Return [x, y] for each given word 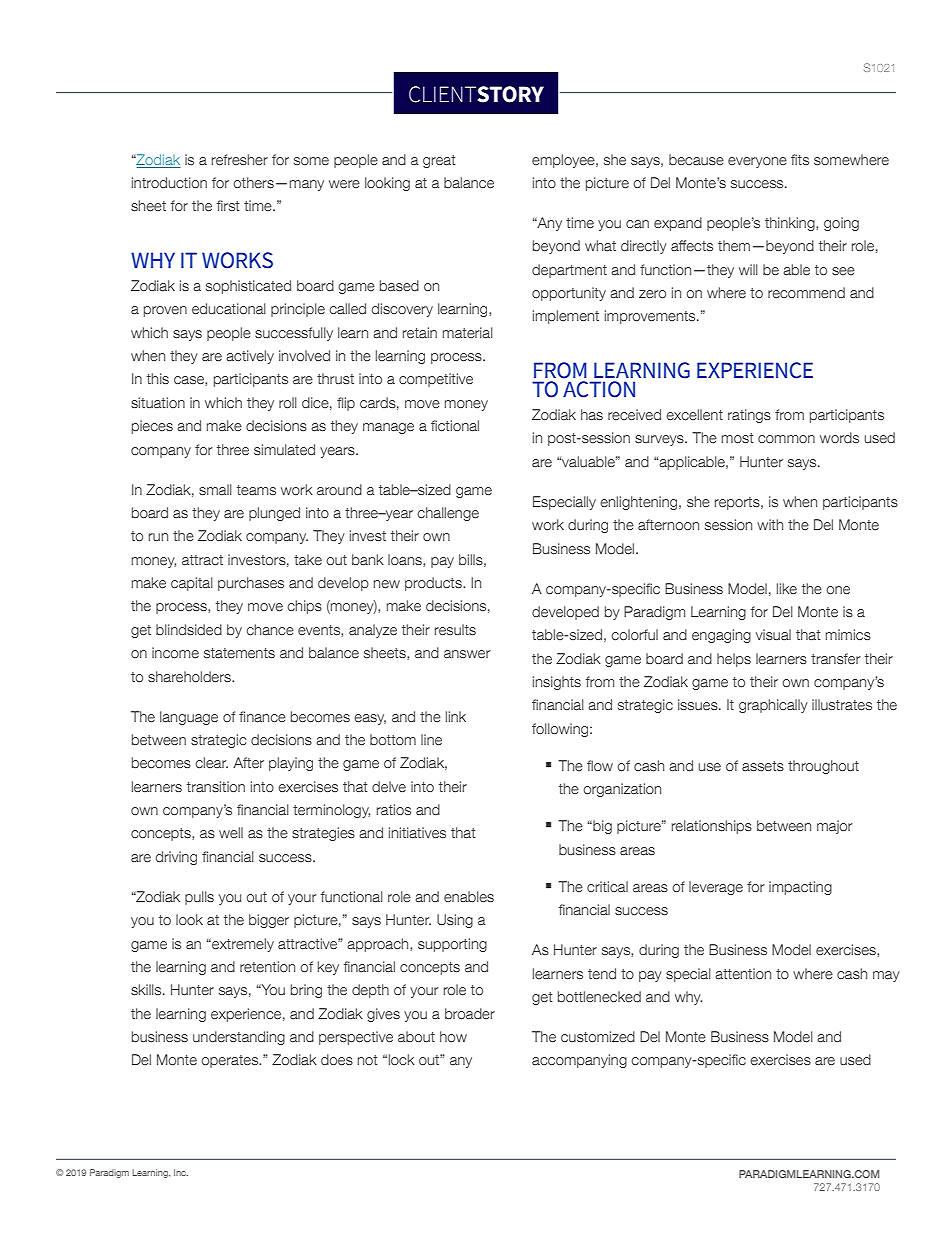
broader [470, 1013]
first [228, 205]
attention [743, 973]
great [439, 161]
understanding [239, 1038]
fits [800, 159]
